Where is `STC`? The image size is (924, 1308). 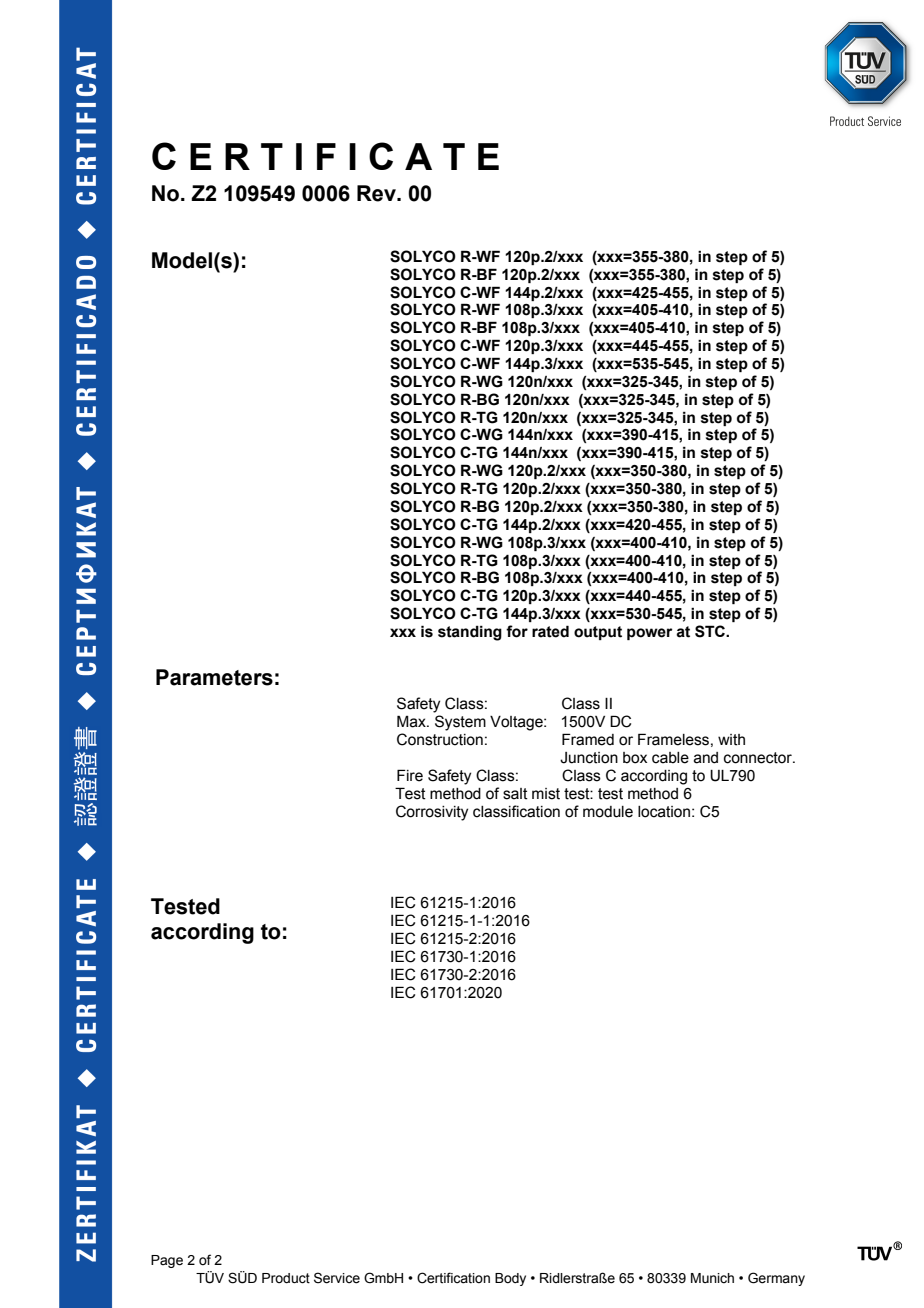 STC is located at coordinates (711, 631).
